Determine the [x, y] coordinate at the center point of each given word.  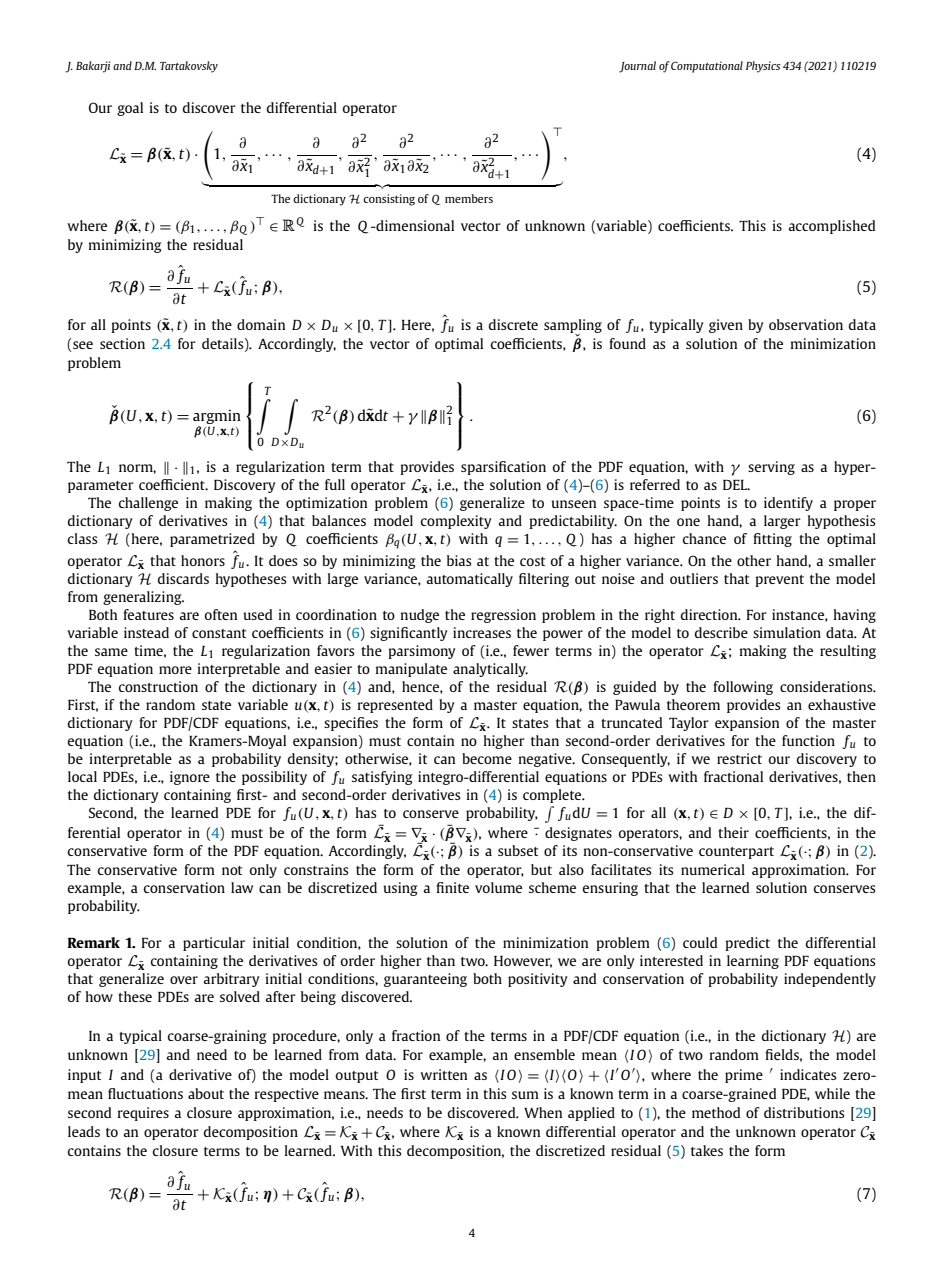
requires [143, 1114]
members [469, 198]
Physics [763, 67]
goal [130, 109]
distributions [804, 1112]
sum [525, 1095]
